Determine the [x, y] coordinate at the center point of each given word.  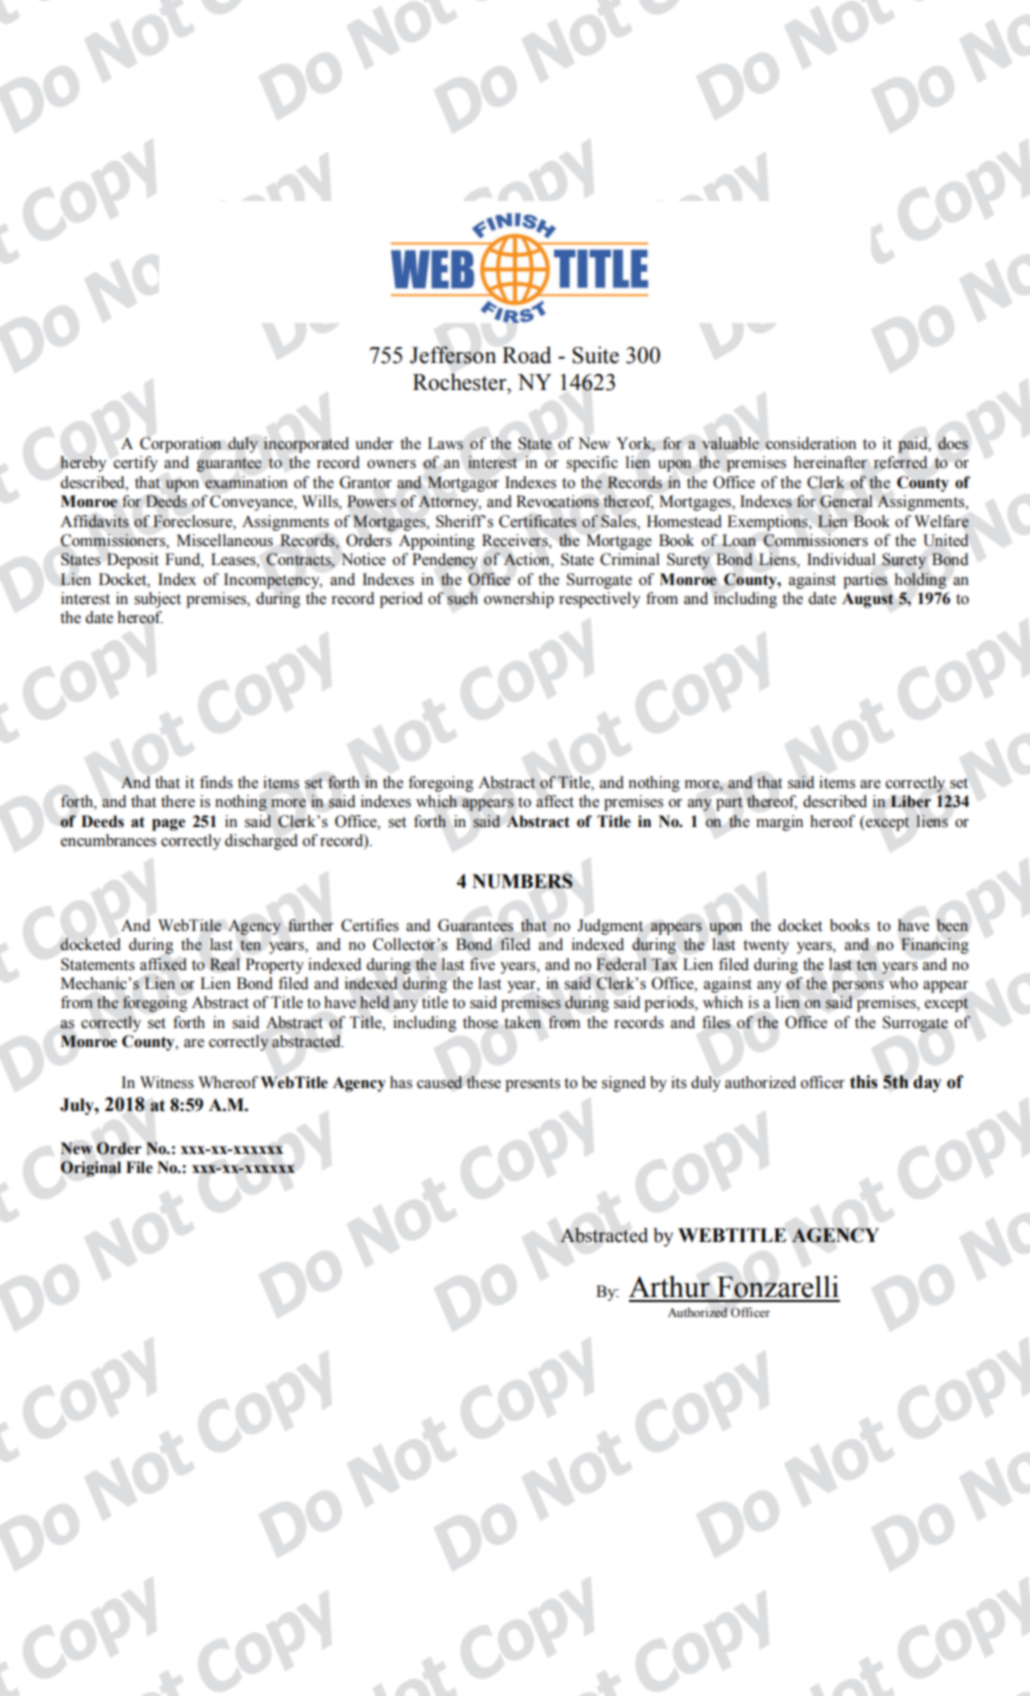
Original [91, 1169]
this [864, 1082]
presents [532, 1085]
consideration [811, 443]
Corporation [180, 445]
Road [526, 355]
